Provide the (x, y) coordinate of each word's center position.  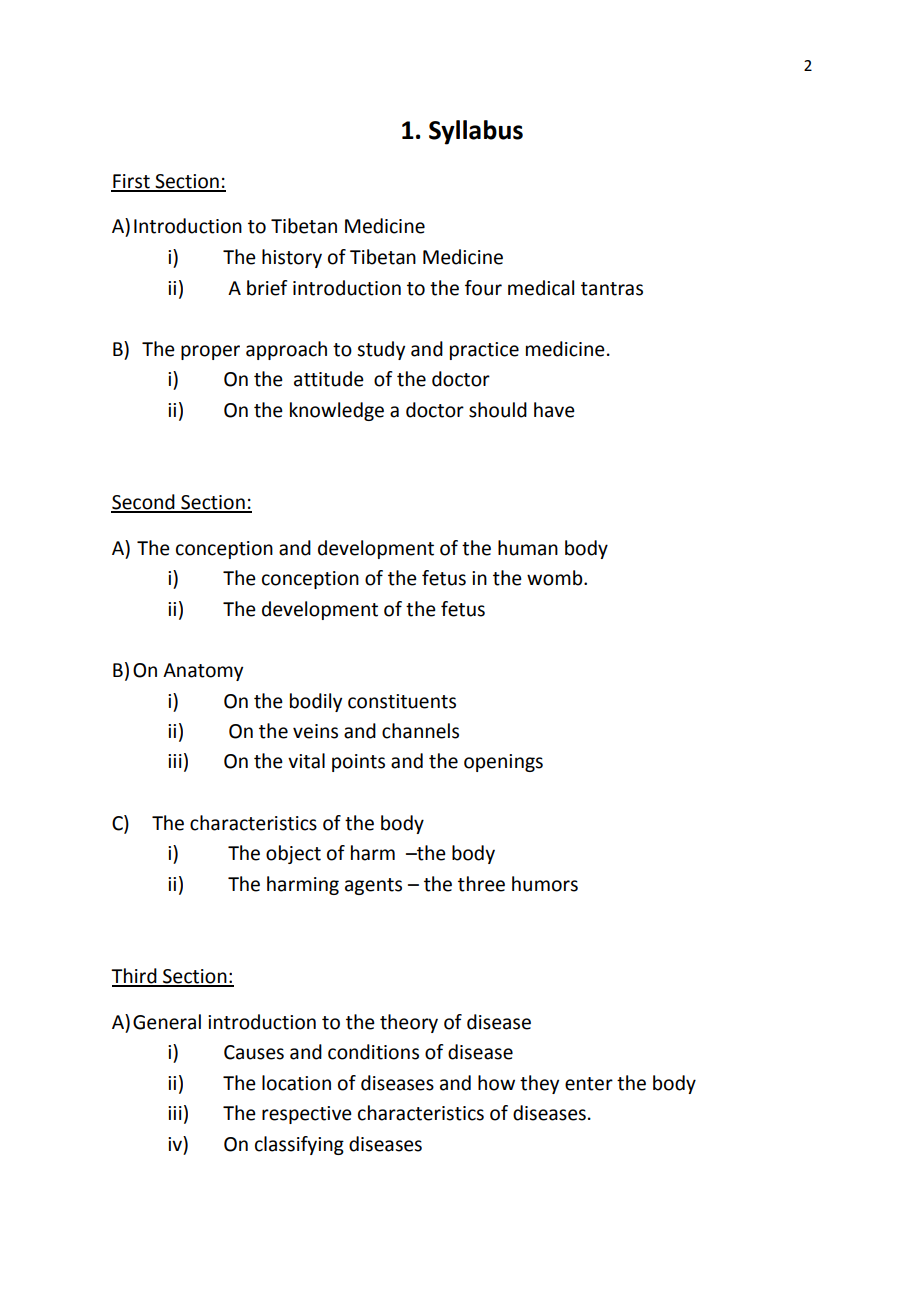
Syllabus (476, 132)
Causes (254, 1052)
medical (541, 288)
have (554, 410)
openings (503, 763)
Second (144, 503)
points (358, 763)
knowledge (337, 411)
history (292, 258)
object (293, 854)
